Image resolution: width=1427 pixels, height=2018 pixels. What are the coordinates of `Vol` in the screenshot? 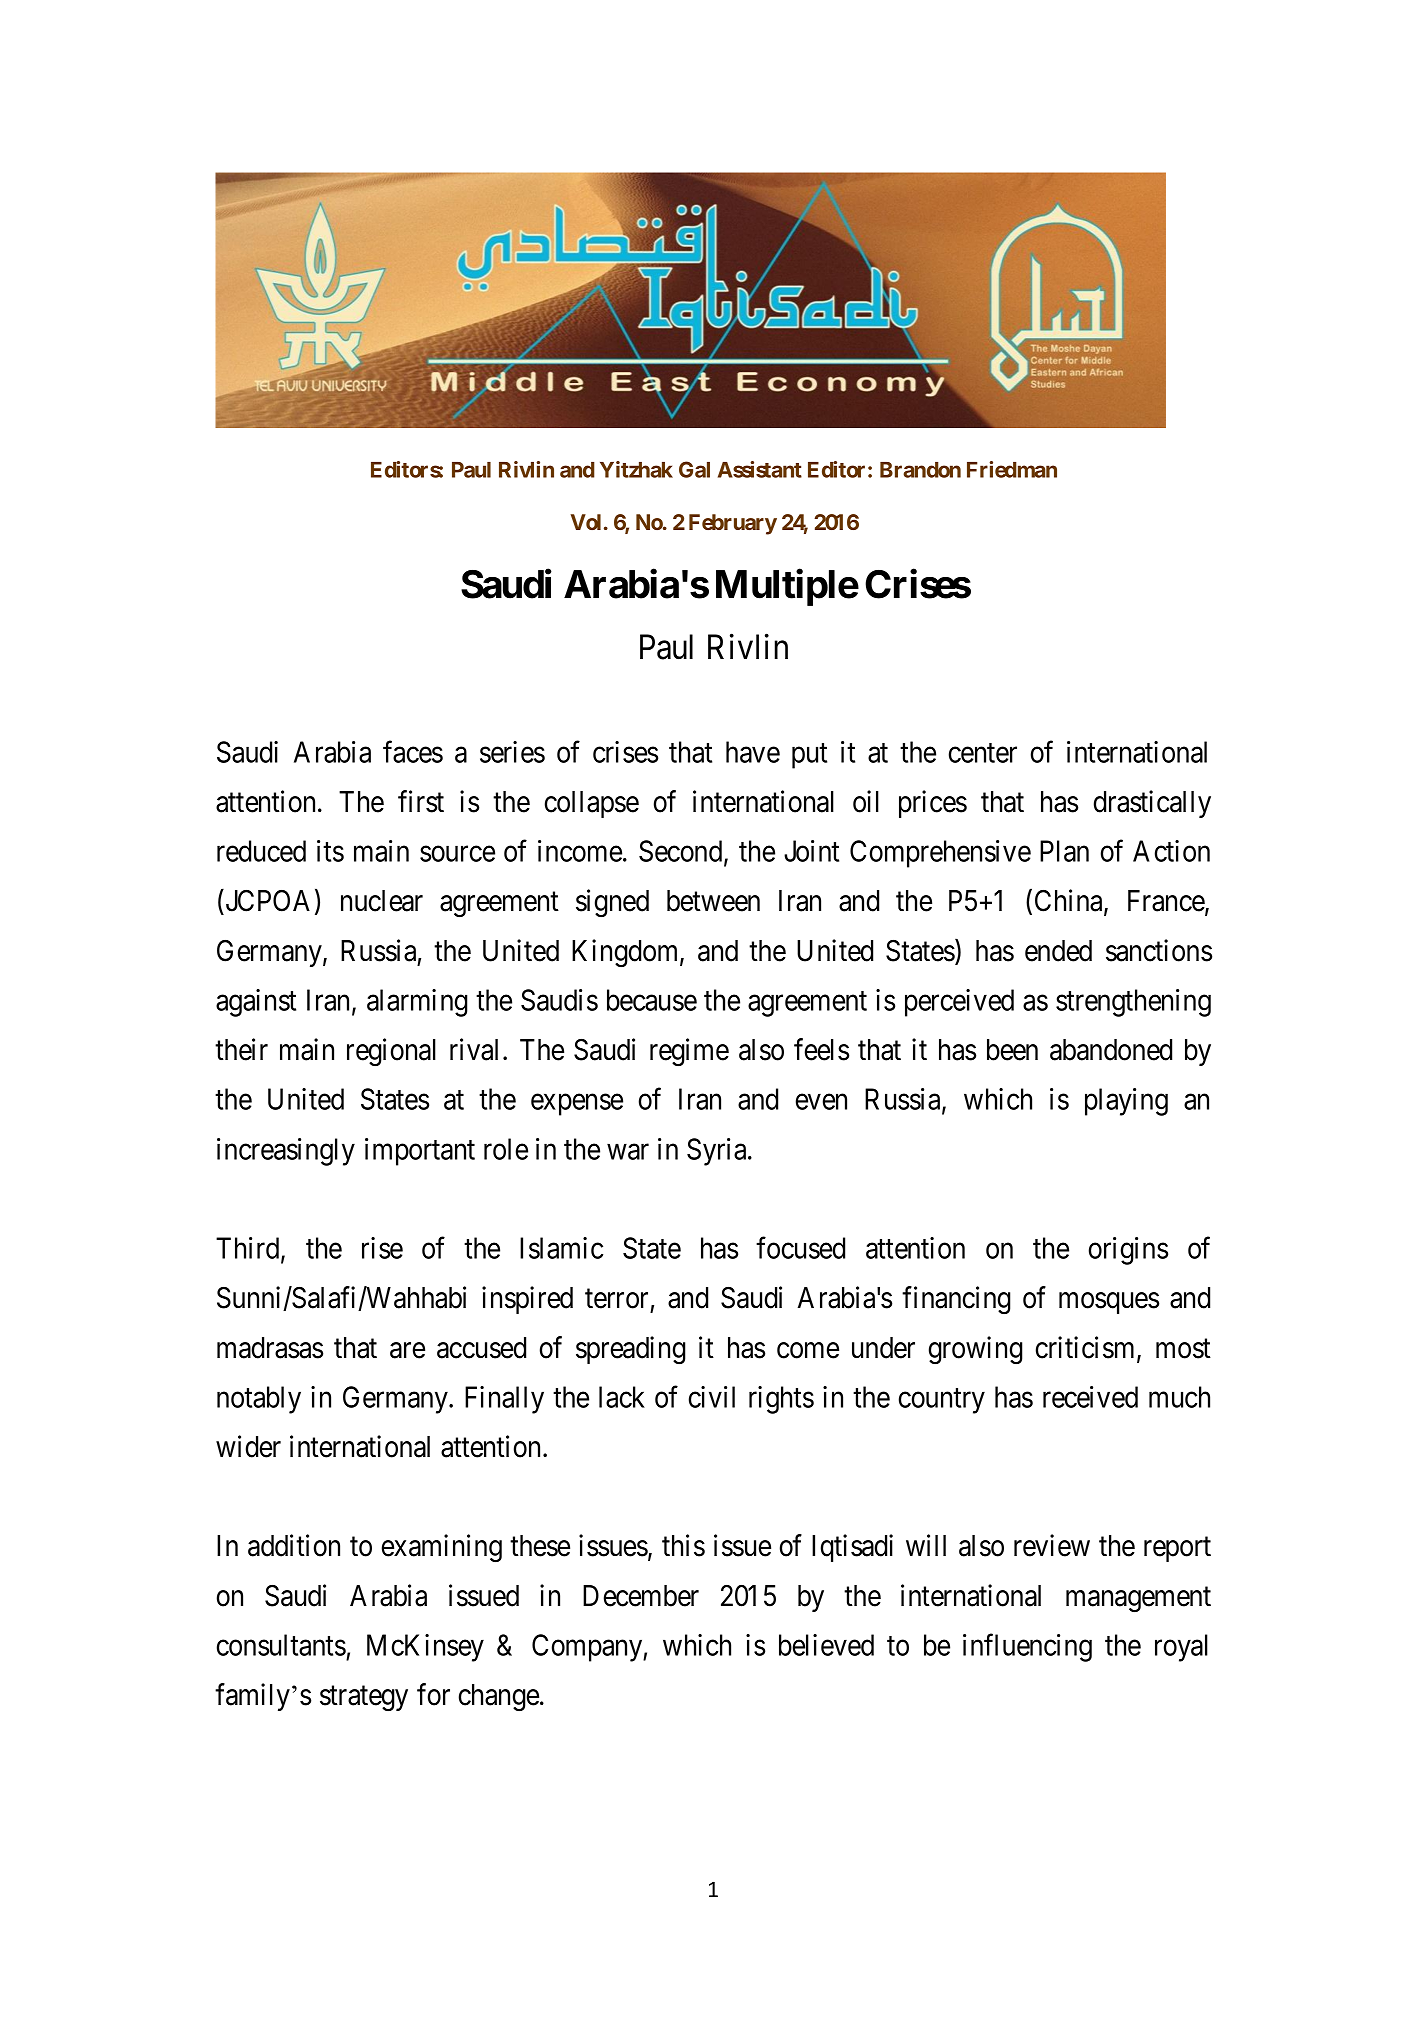 It's located at (585, 522).
